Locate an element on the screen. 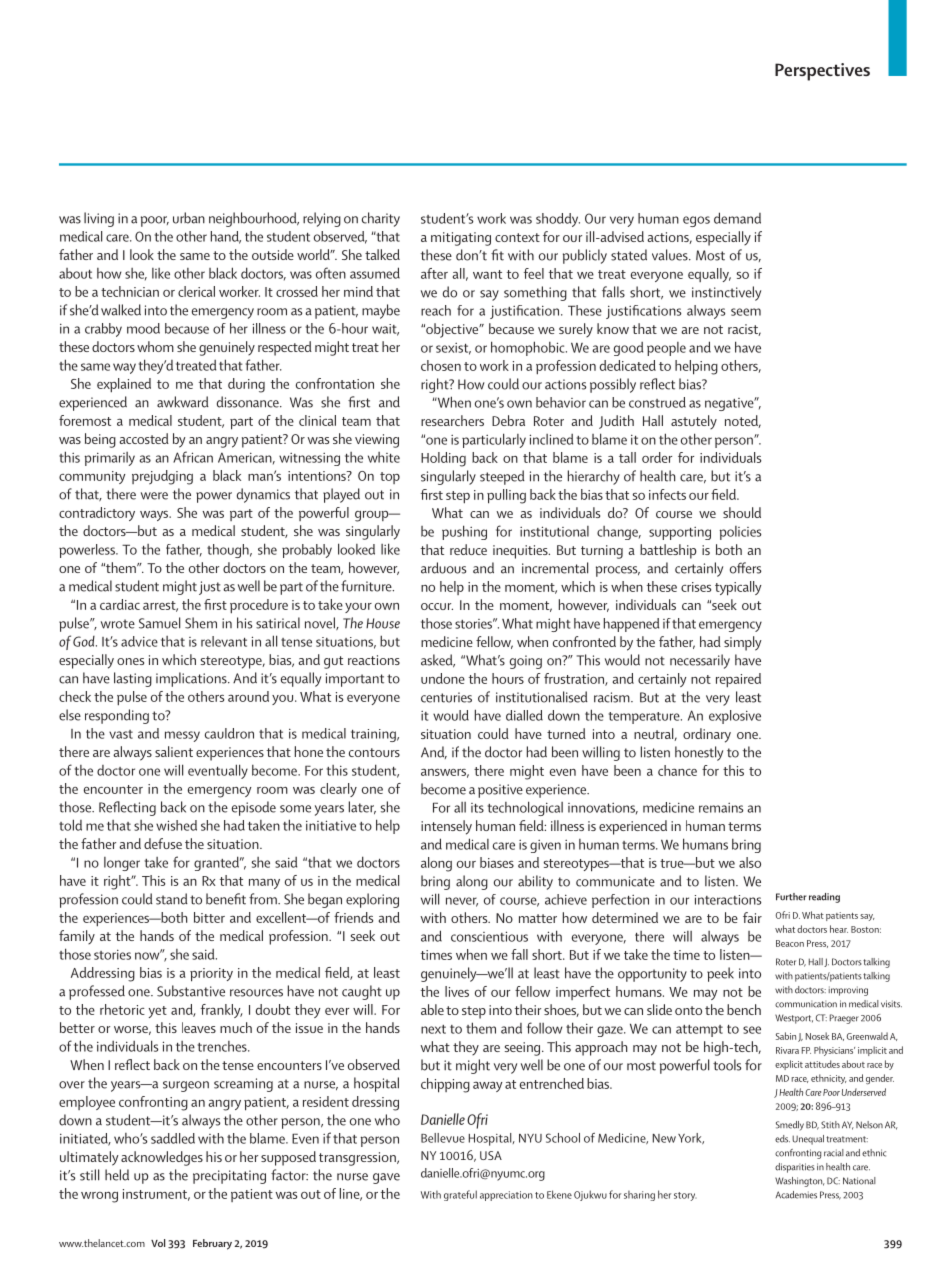 The image size is (952, 1279). shoddy is located at coordinates (558, 220).
